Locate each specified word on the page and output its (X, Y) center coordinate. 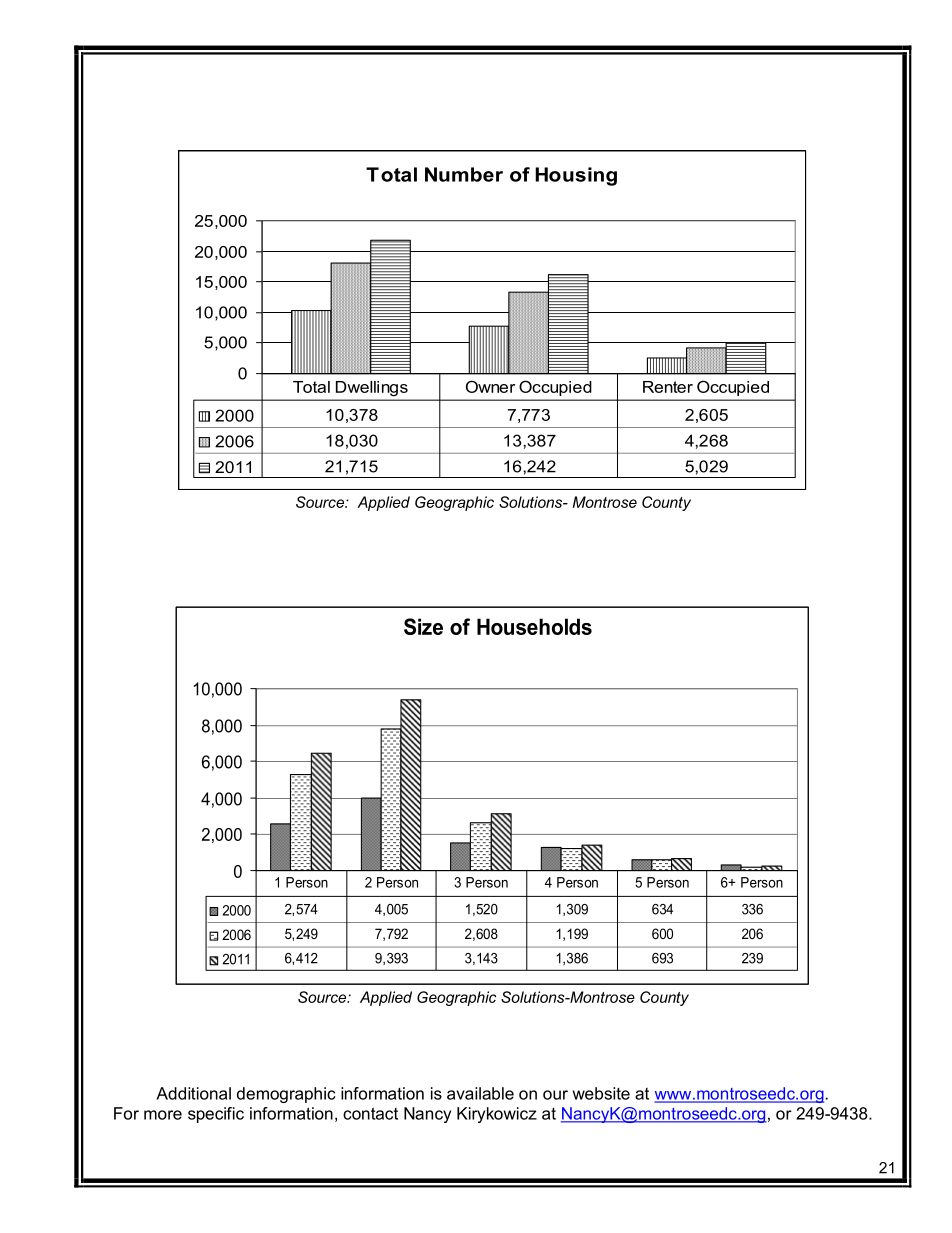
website (601, 1093)
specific (216, 1115)
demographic (286, 1095)
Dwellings (372, 388)
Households (534, 626)
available (480, 1093)
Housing (576, 176)
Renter (668, 387)
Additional (193, 1093)
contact (370, 1113)
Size (423, 626)
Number (464, 174)
